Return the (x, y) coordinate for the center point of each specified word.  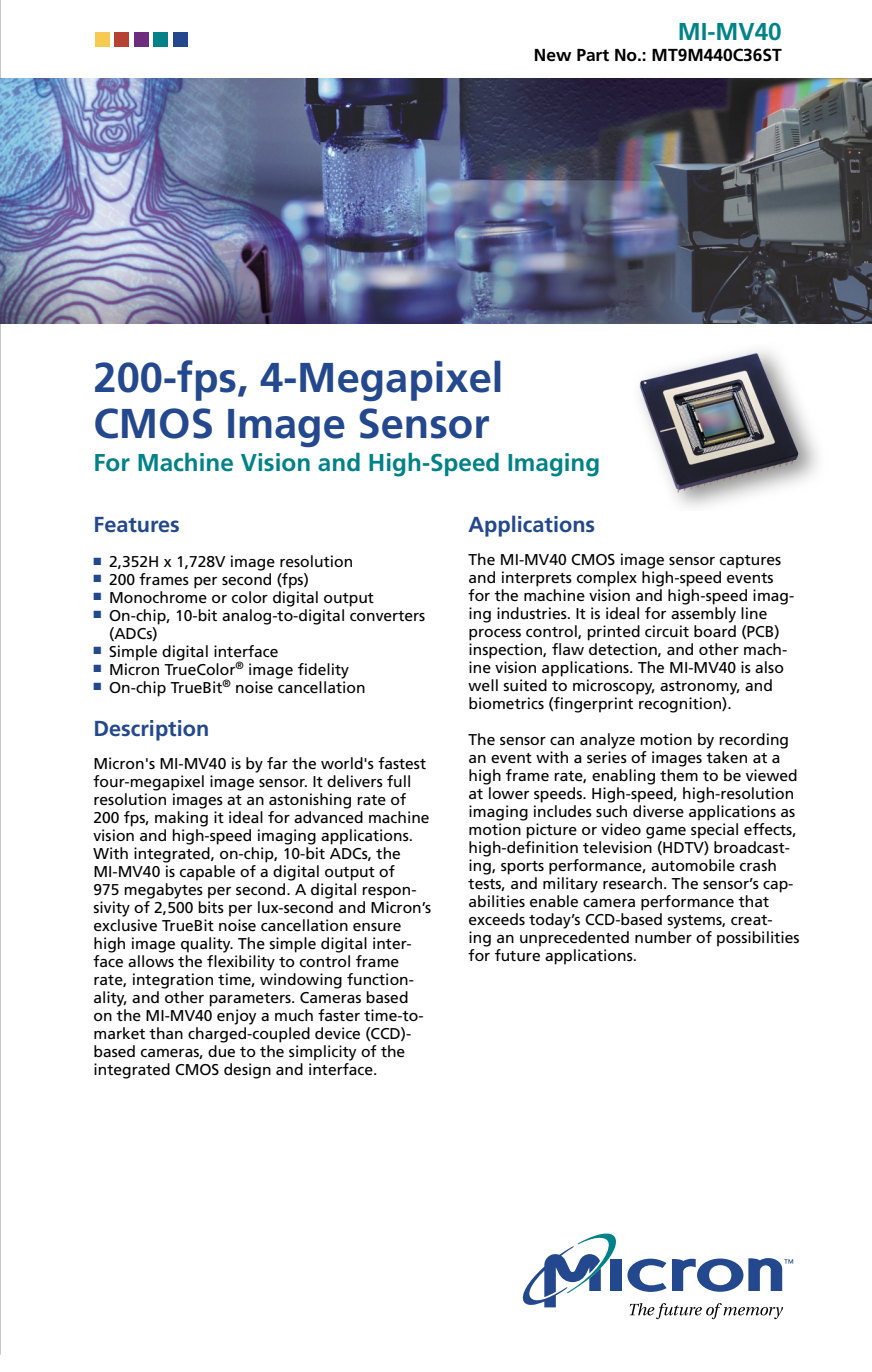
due (221, 1051)
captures (750, 562)
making (181, 819)
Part (593, 55)
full (398, 781)
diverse (658, 811)
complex (607, 579)
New (553, 55)
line (754, 613)
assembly (703, 615)
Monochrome (158, 597)
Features (137, 524)
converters (387, 616)
